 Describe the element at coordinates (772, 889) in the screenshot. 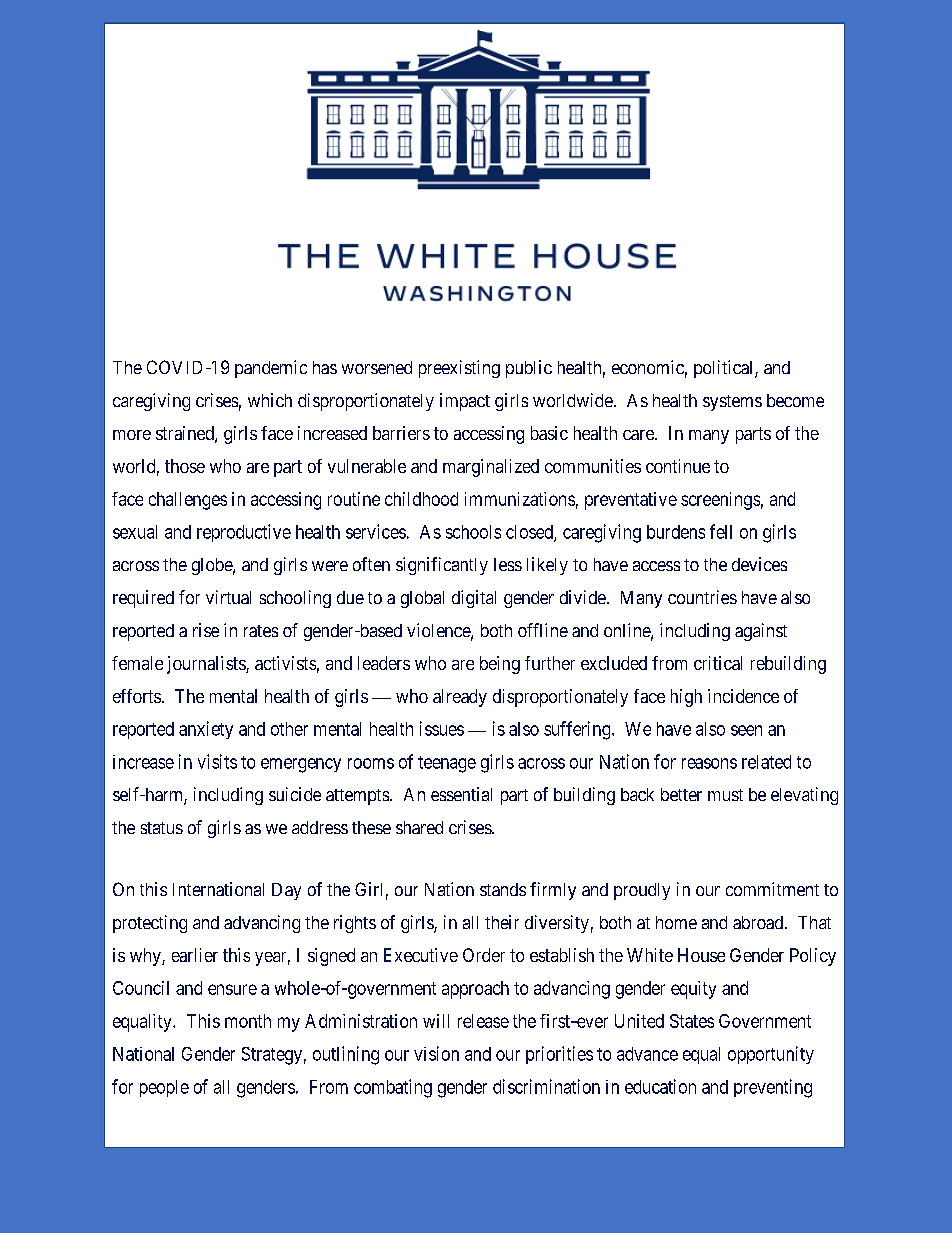

I see `commitment` at that location.
